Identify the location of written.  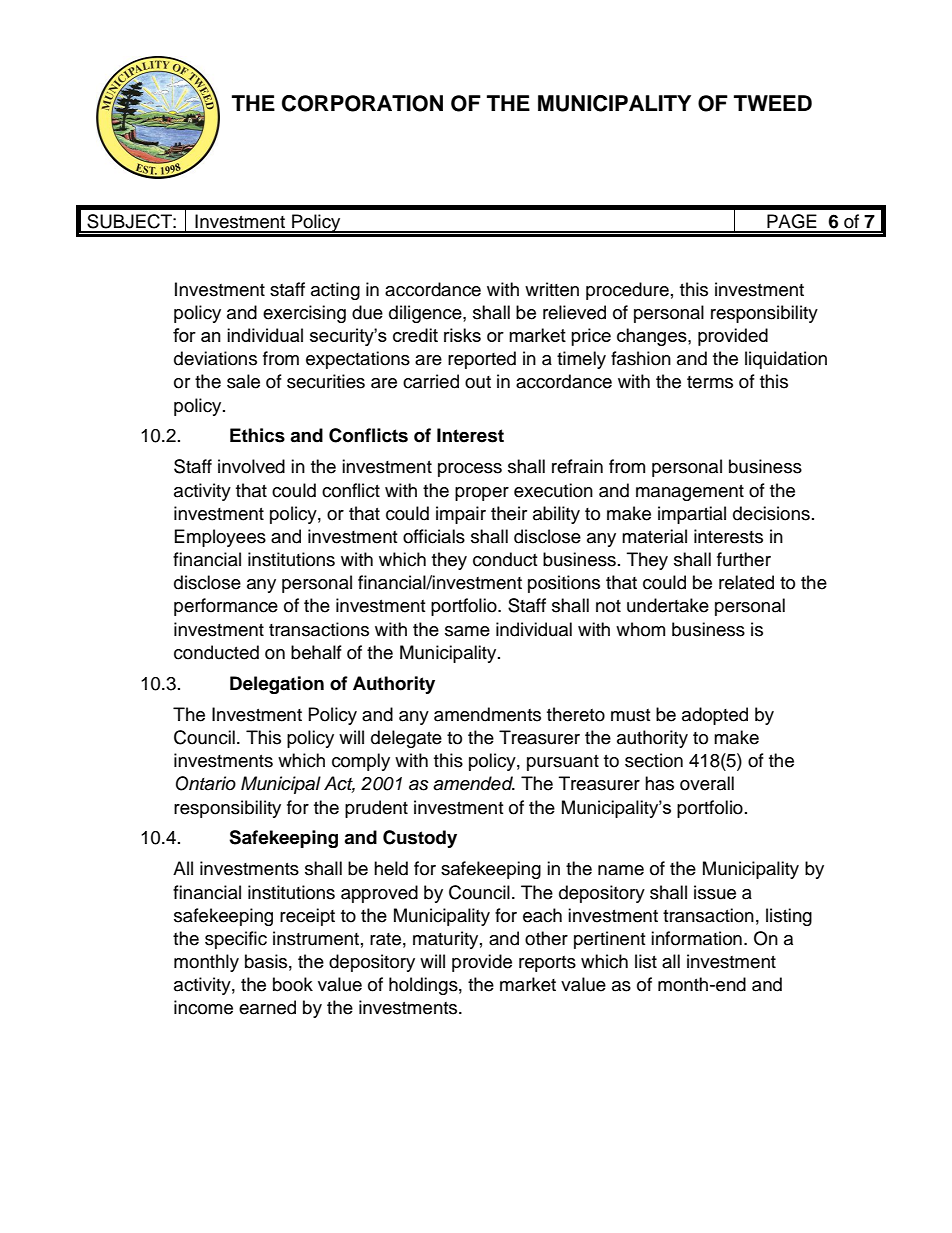
(552, 289).
